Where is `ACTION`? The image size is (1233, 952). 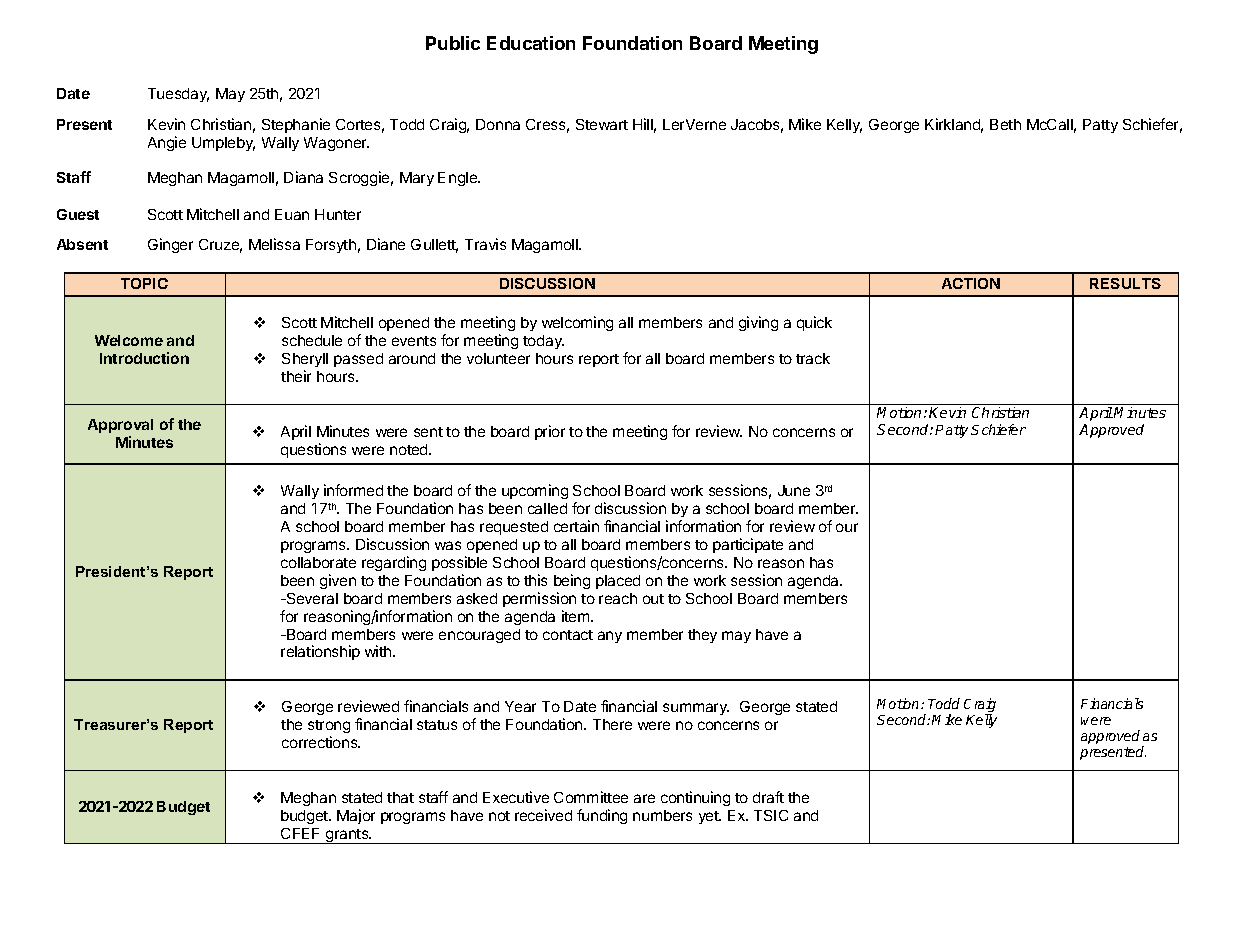
ACTION is located at coordinates (971, 283).
